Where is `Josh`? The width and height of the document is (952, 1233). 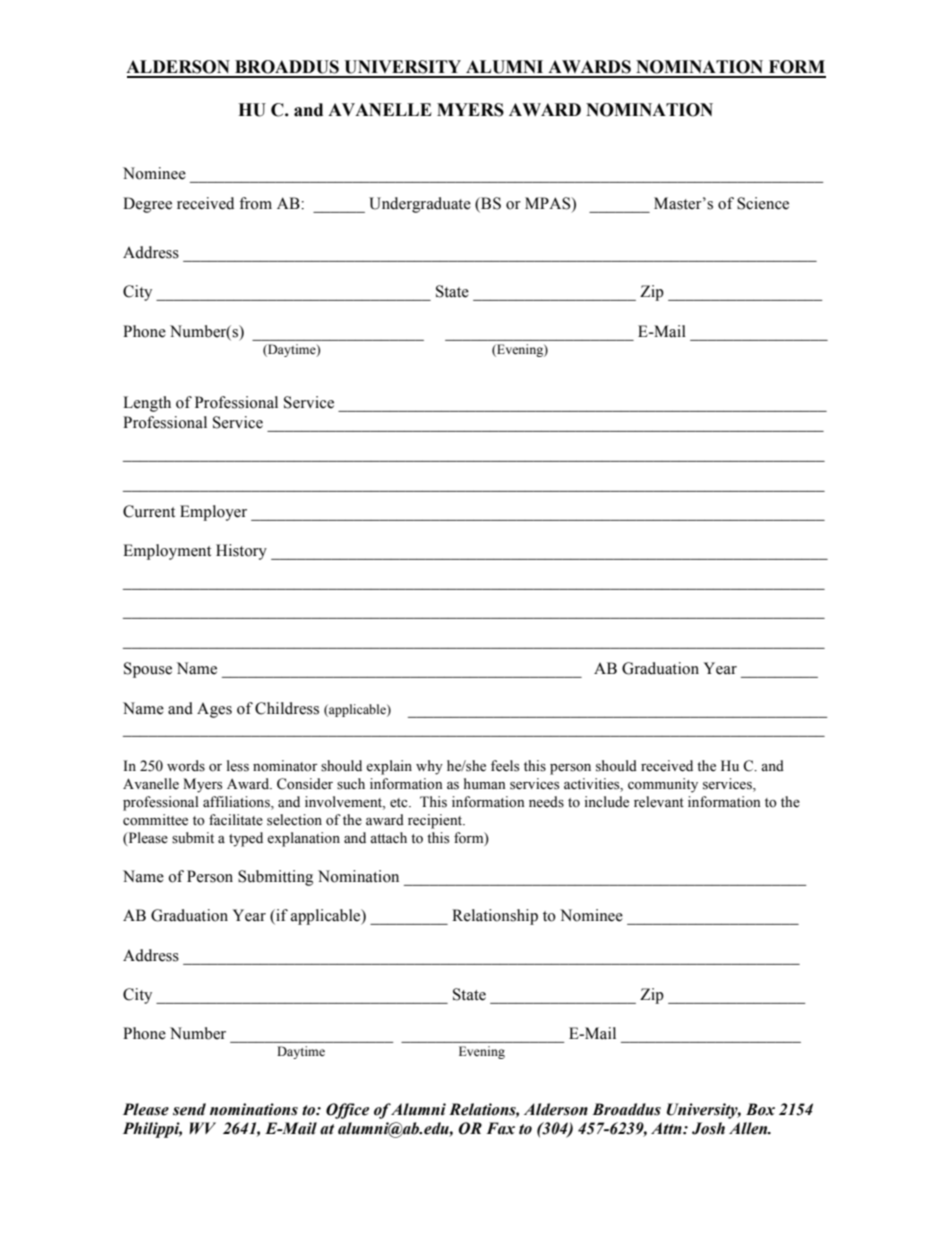
Josh is located at coordinates (708, 1128).
